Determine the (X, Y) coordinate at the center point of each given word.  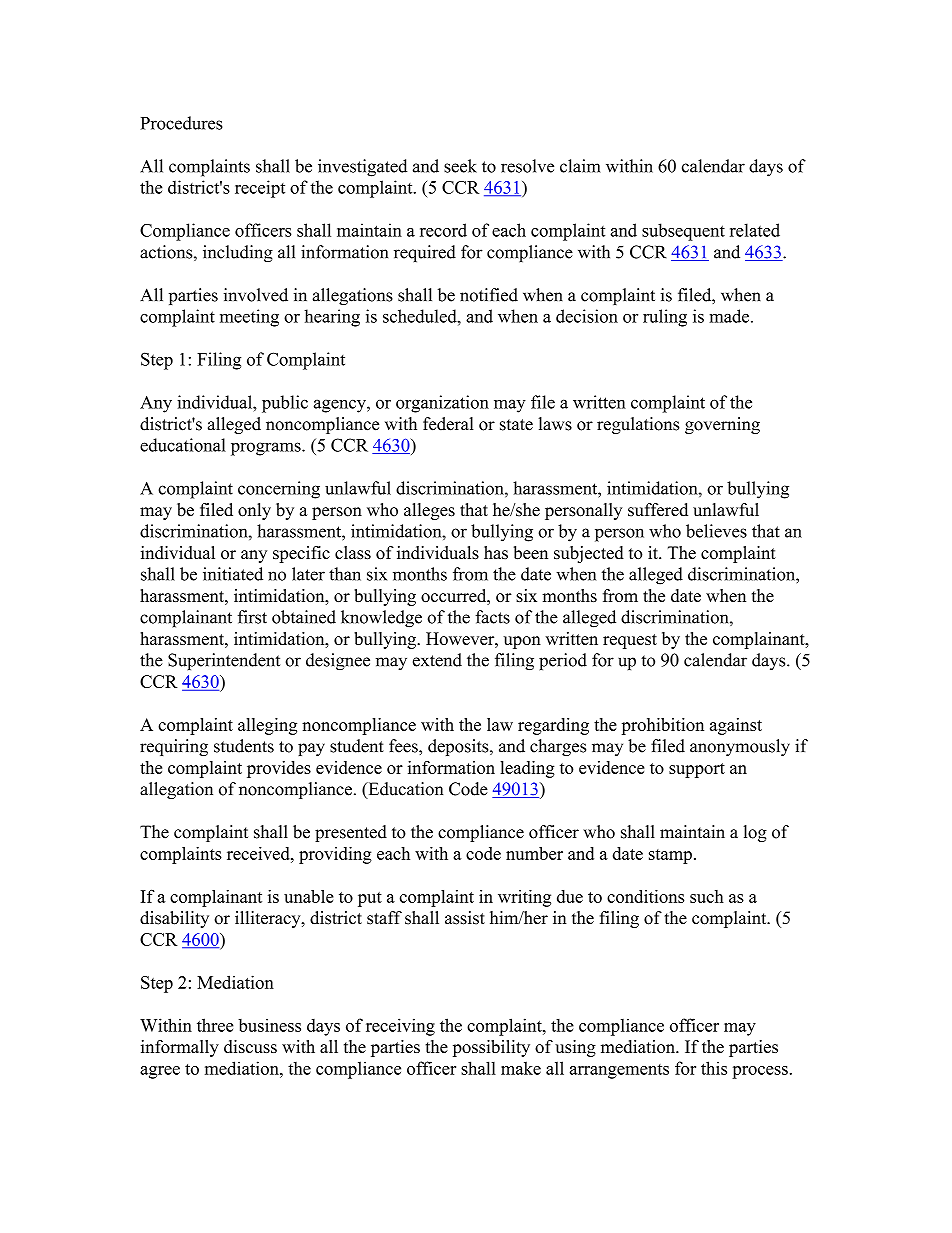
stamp (670, 856)
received (259, 853)
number (534, 853)
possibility (491, 1048)
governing (722, 425)
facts (492, 617)
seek (460, 166)
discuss (250, 1046)
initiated (233, 574)
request (630, 641)
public (285, 404)
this (714, 1068)
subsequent (683, 232)
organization (442, 404)
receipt (260, 189)
